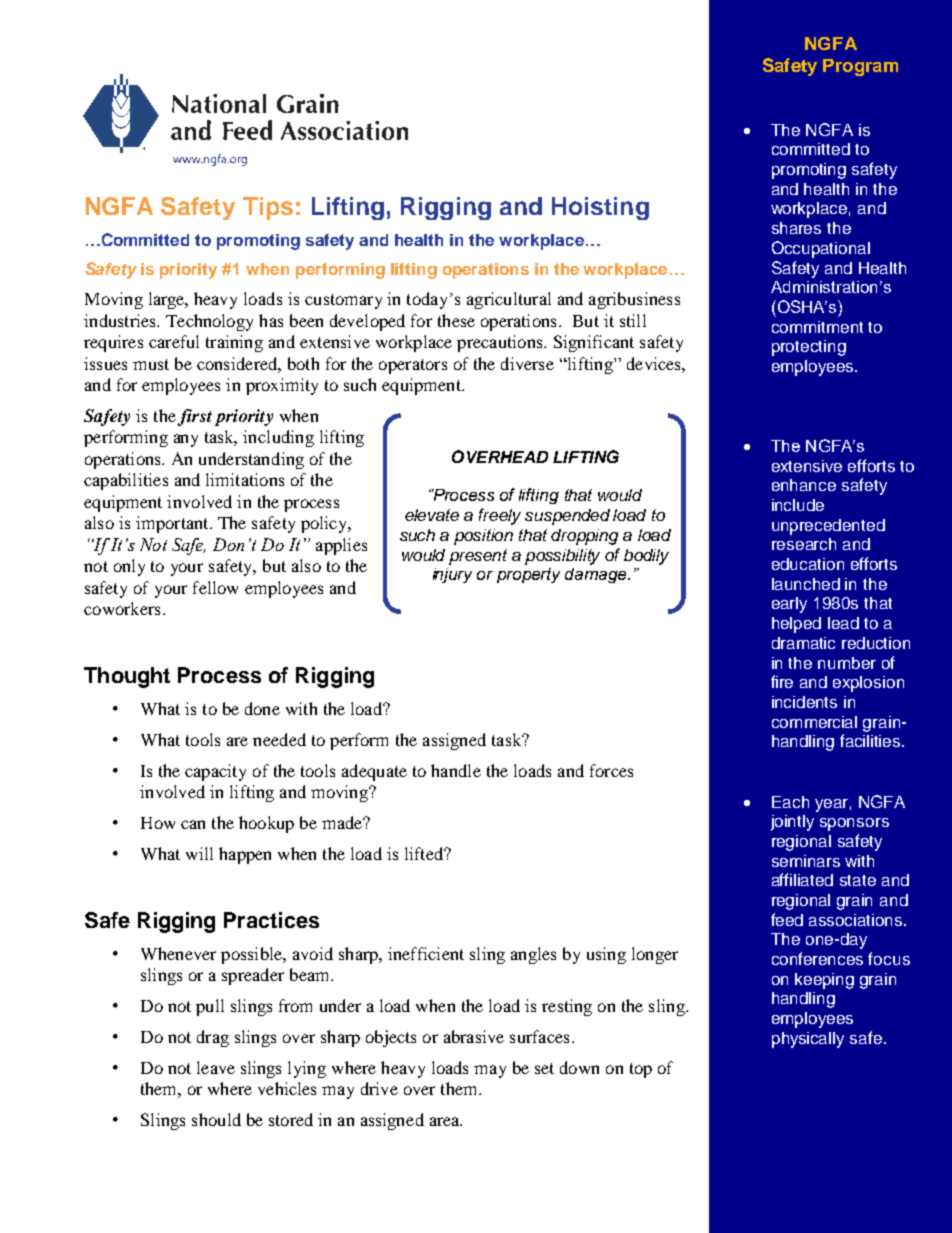  I want to click on lifted, so click(425, 853).
